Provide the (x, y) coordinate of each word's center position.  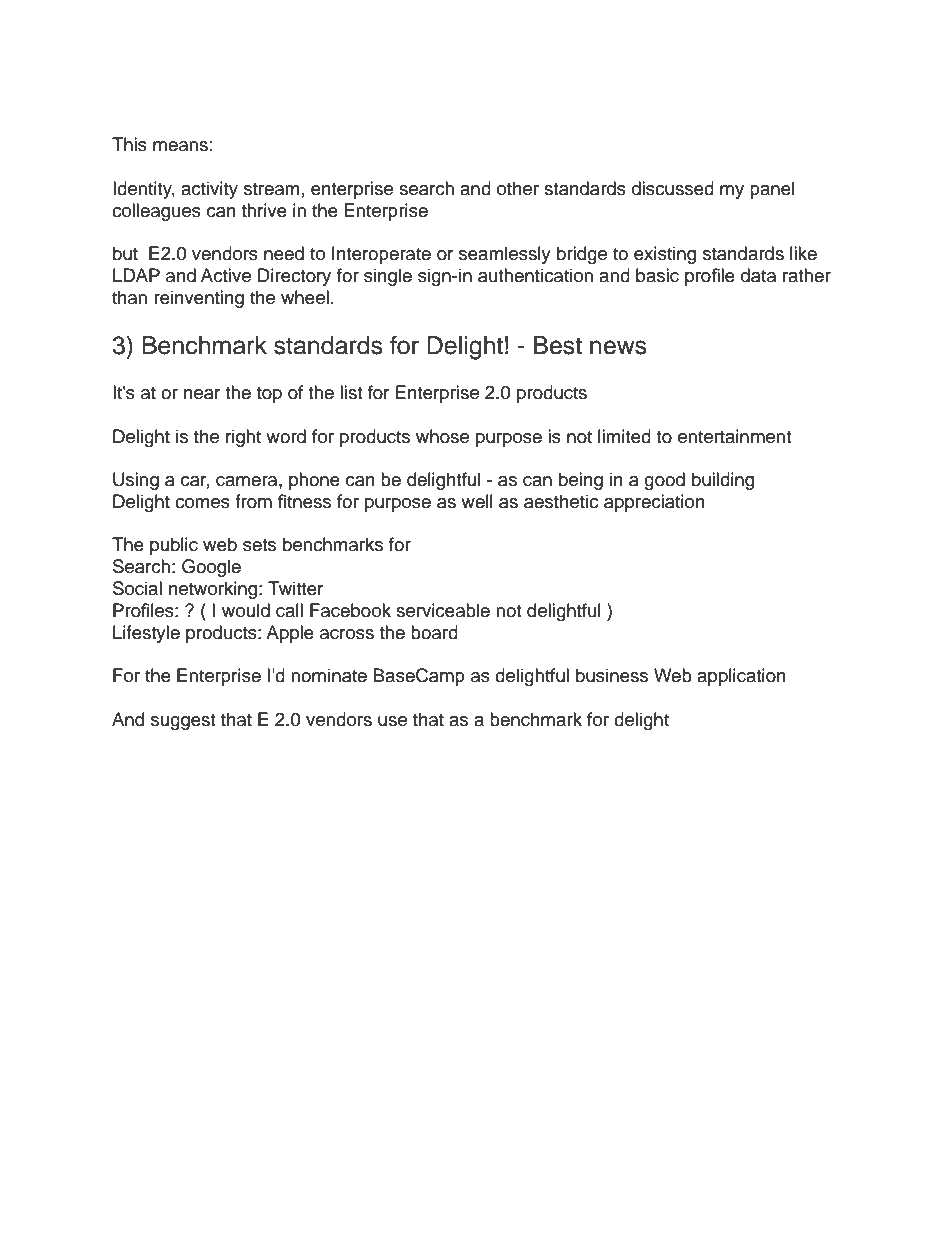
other (518, 188)
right (243, 438)
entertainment (734, 436)
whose (442, 436)
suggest (183, 722)
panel (772, 190)
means (180, 146)
